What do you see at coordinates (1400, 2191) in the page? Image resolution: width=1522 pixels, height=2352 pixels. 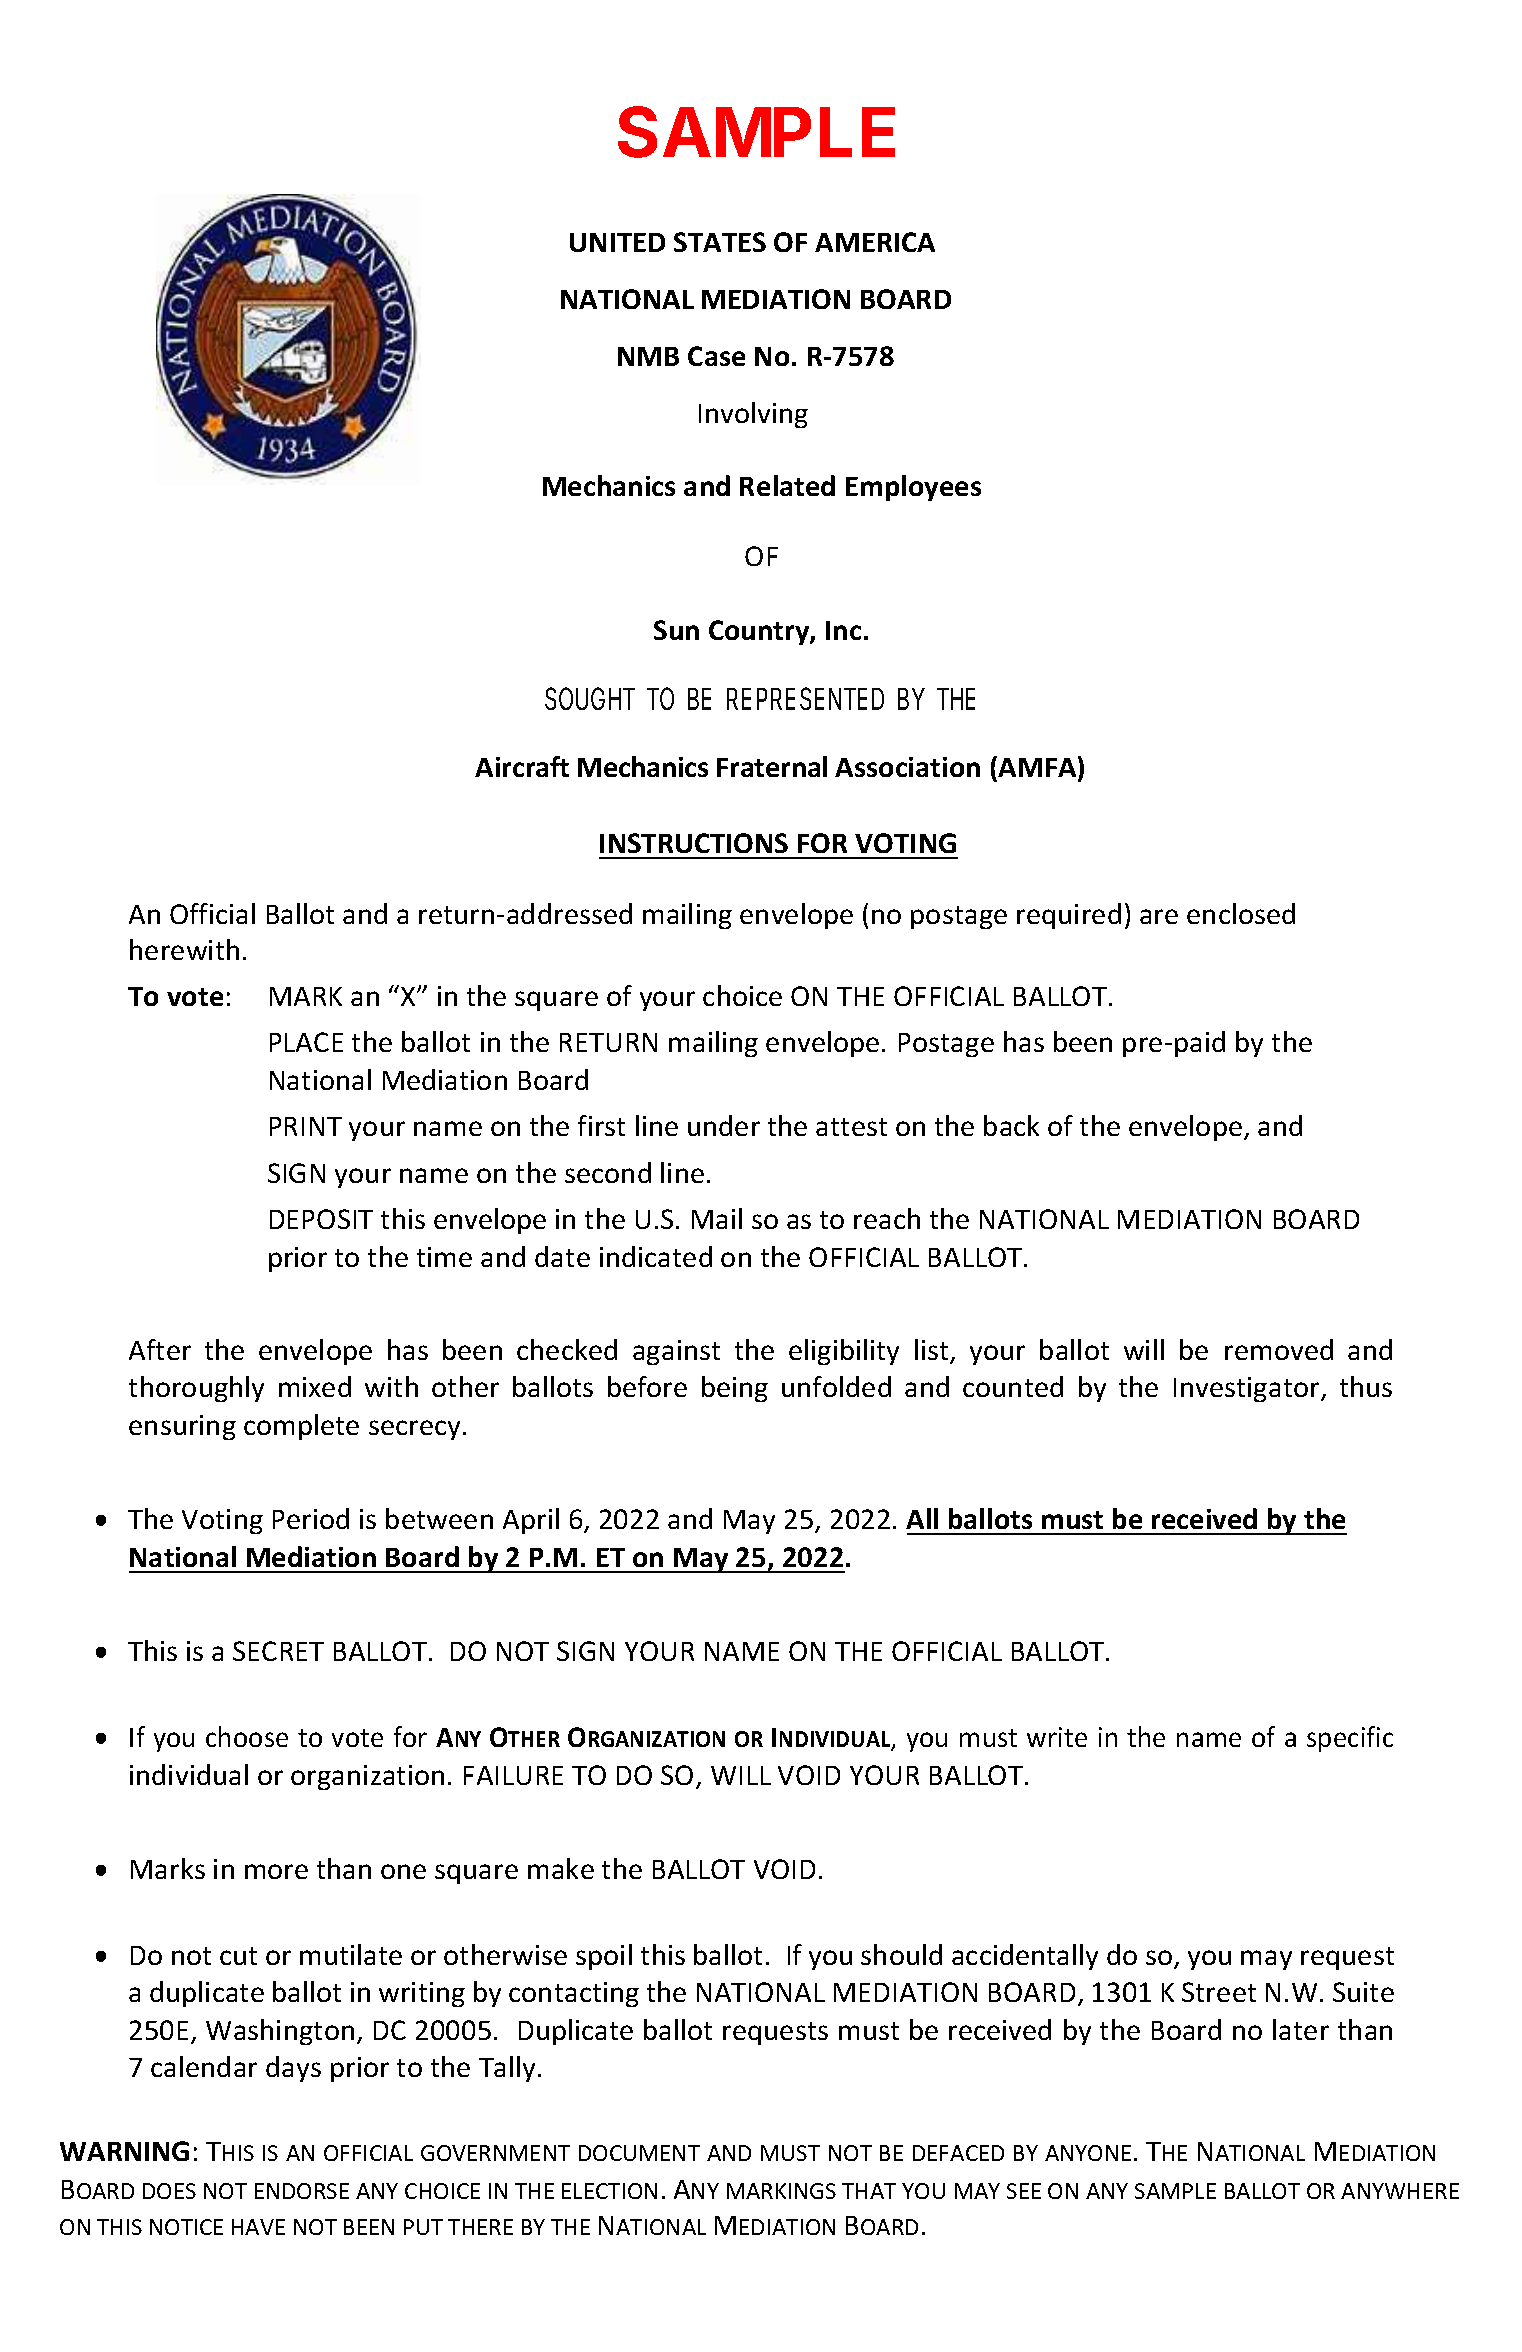 I see `ANYWHERE` at bounding box center [1400, 2191].
